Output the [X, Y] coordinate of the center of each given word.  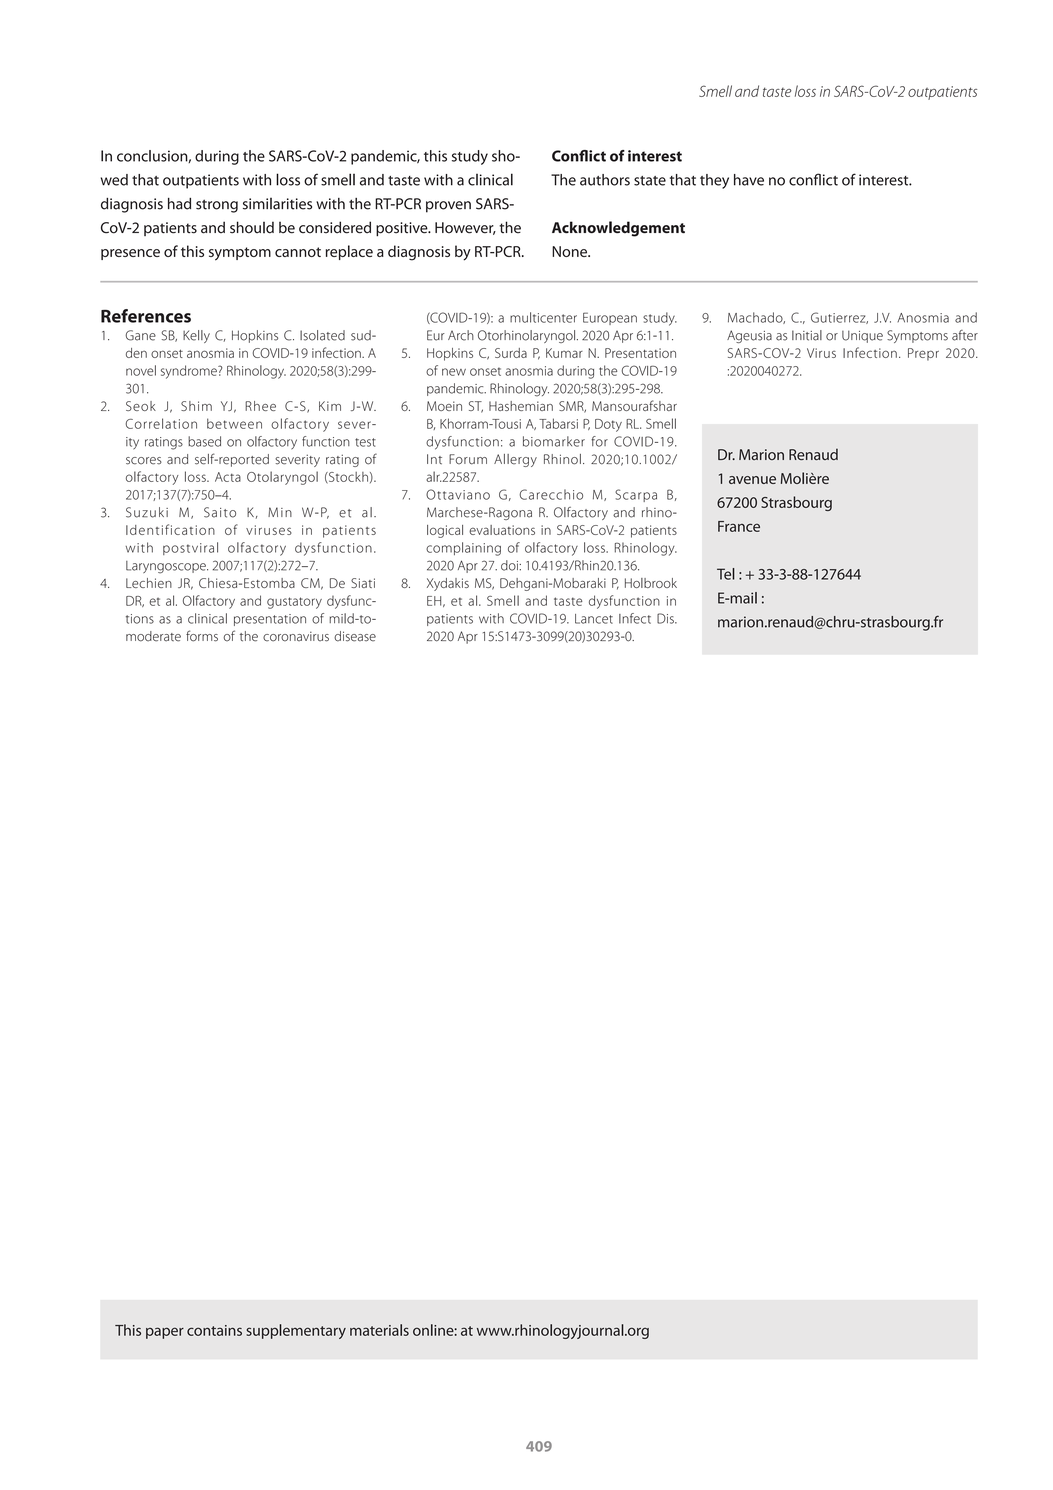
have [749, 180]
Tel [726, 574]
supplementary [296, 1331]
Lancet [594, 619]
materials [379, 1330]
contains [214, 1330]
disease [355, 636]
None [570, 251]
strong [217, 206]
